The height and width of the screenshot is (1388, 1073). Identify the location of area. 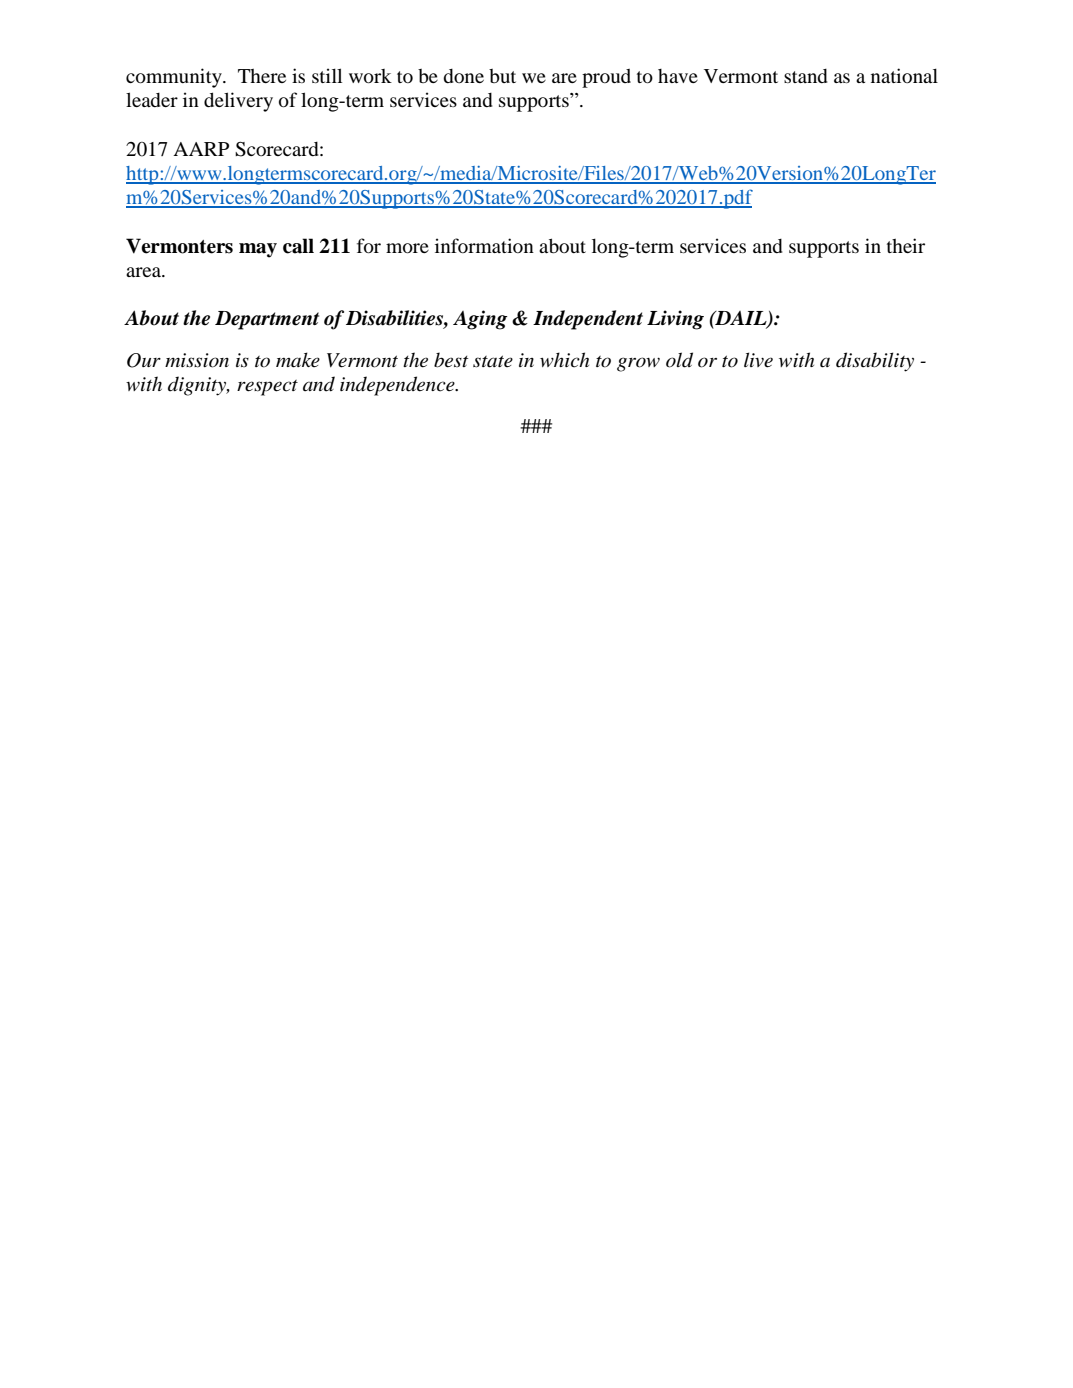
(144, 272).
